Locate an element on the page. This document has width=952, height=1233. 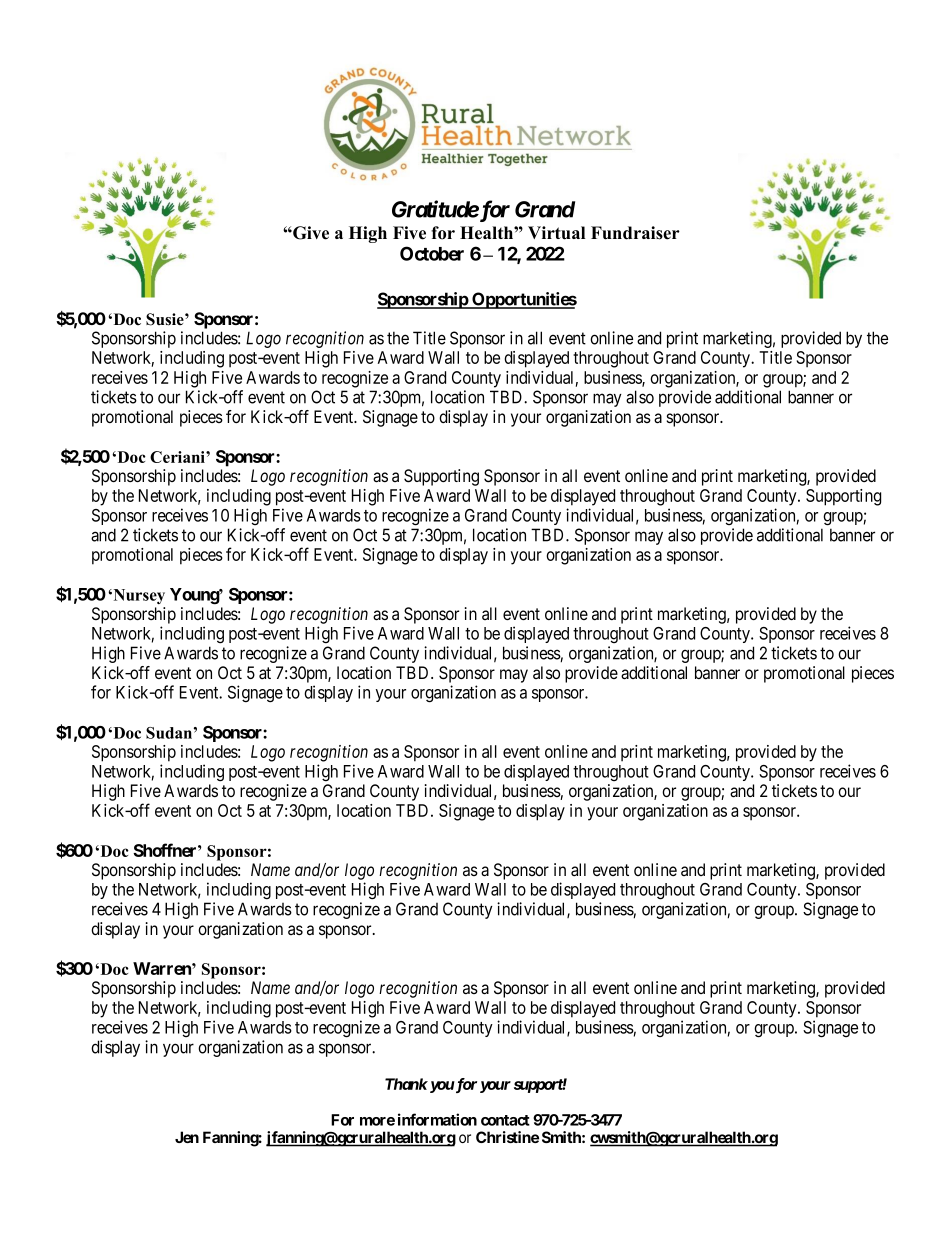
Fundraiser is located at coordinates (635, 233).
